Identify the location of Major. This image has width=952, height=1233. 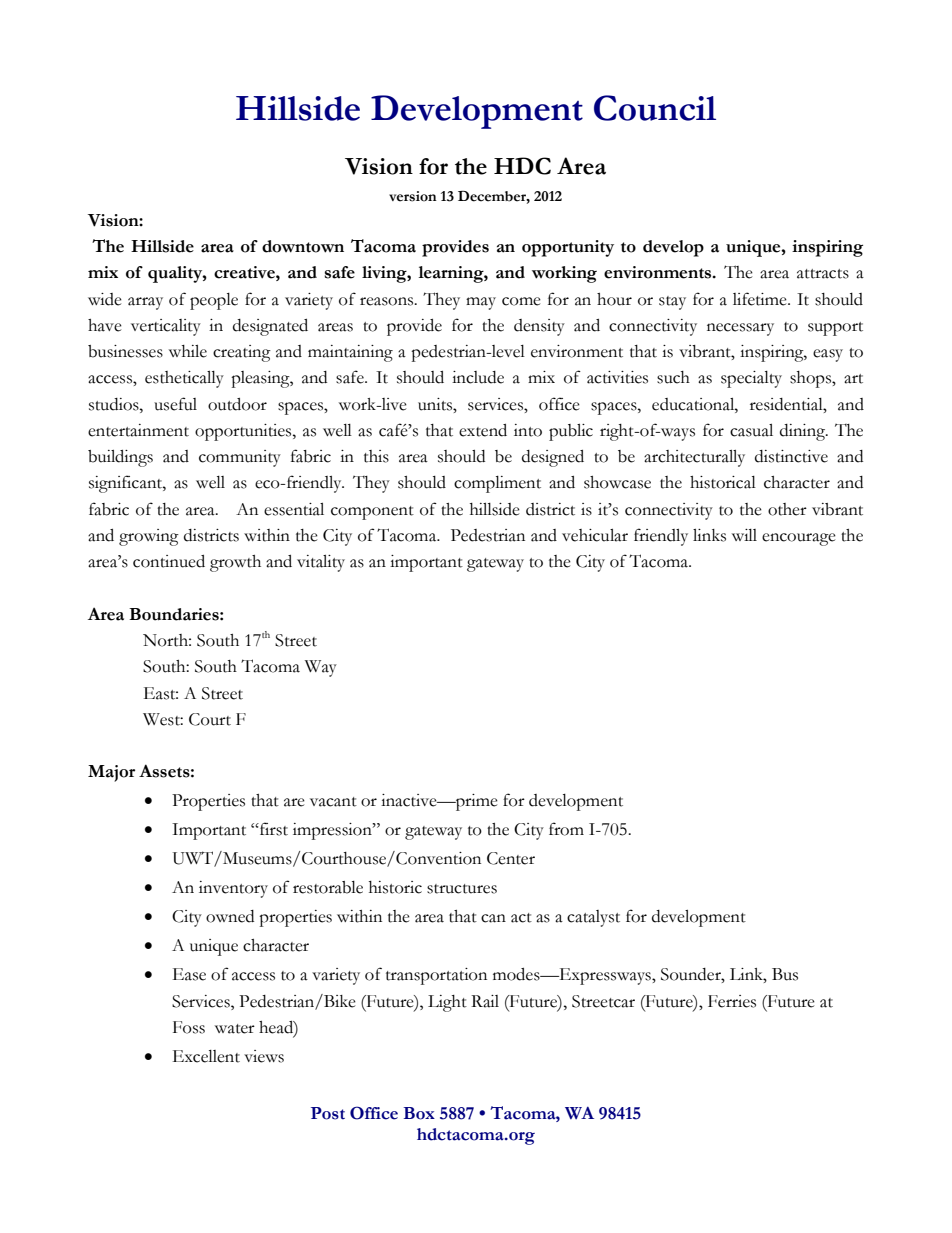
(111, 773).
